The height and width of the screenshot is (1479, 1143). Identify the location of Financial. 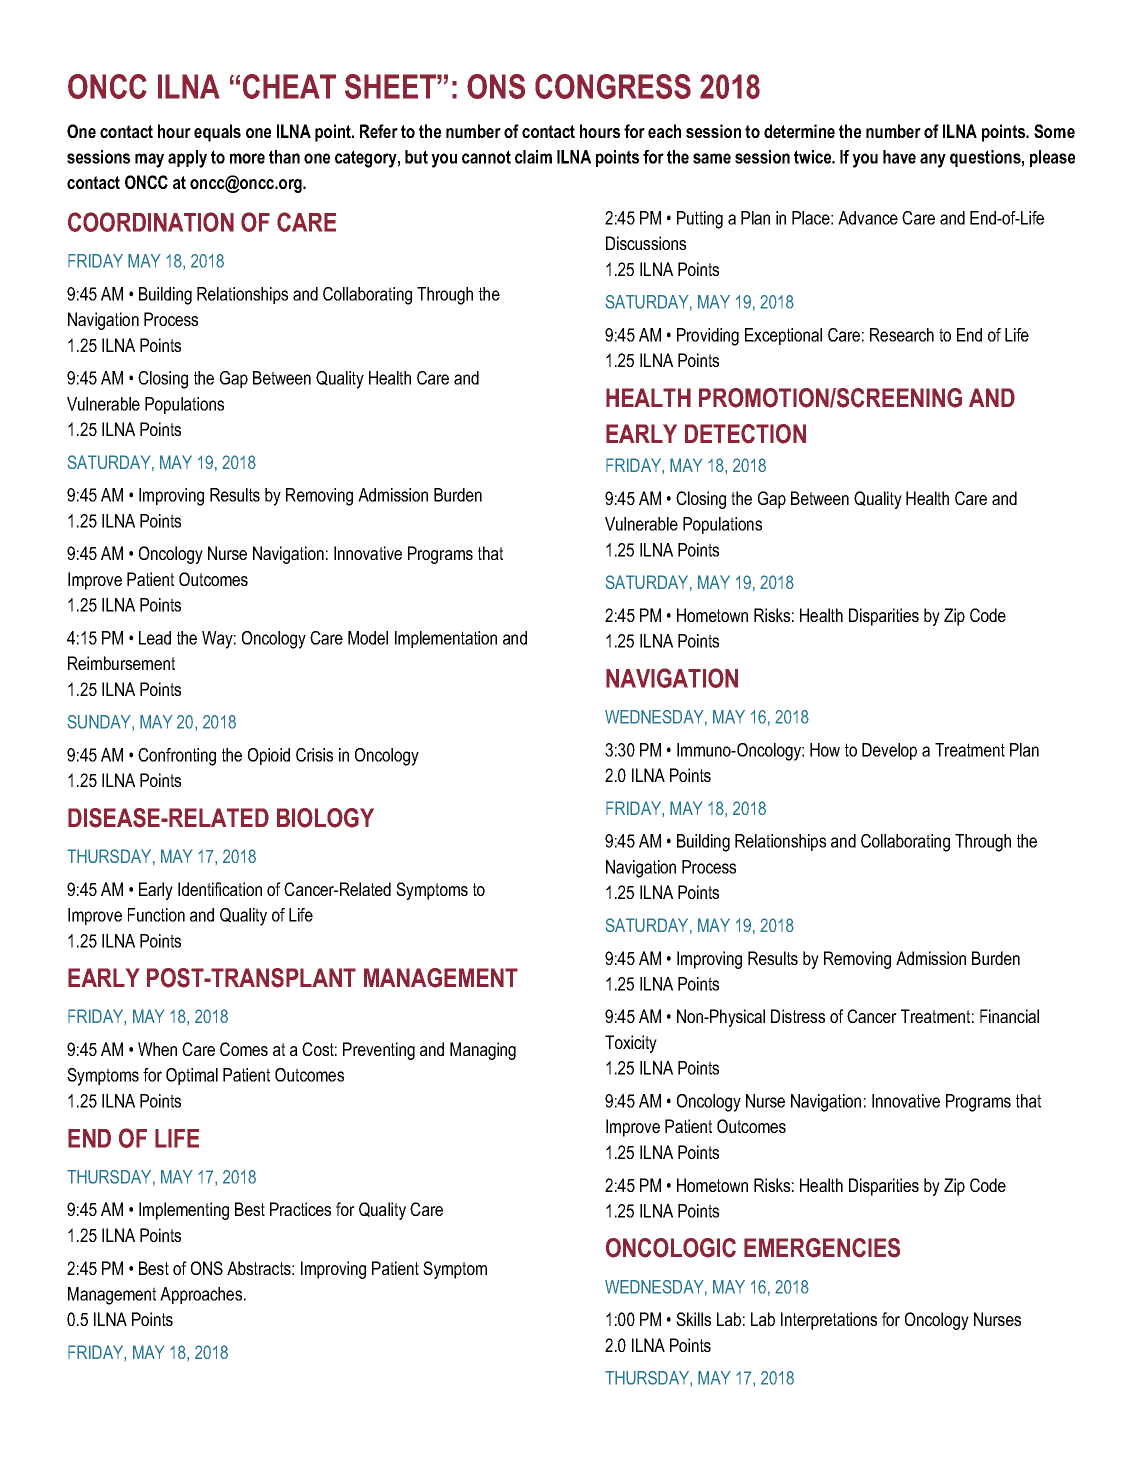
(1009, 1016).
